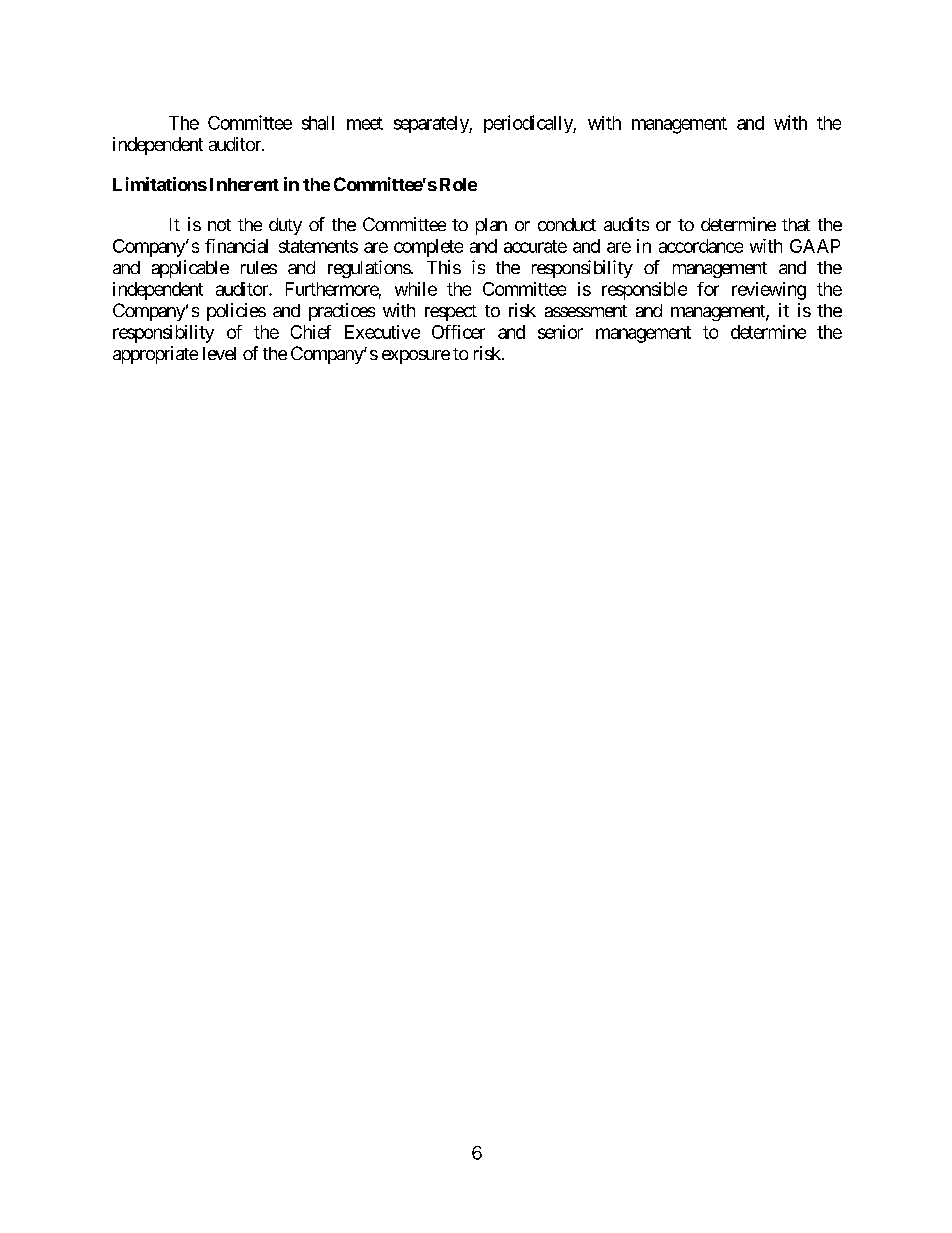 The height and width of the screenshot is (1233, 952). I want to click on complete, so click(428, 248).
